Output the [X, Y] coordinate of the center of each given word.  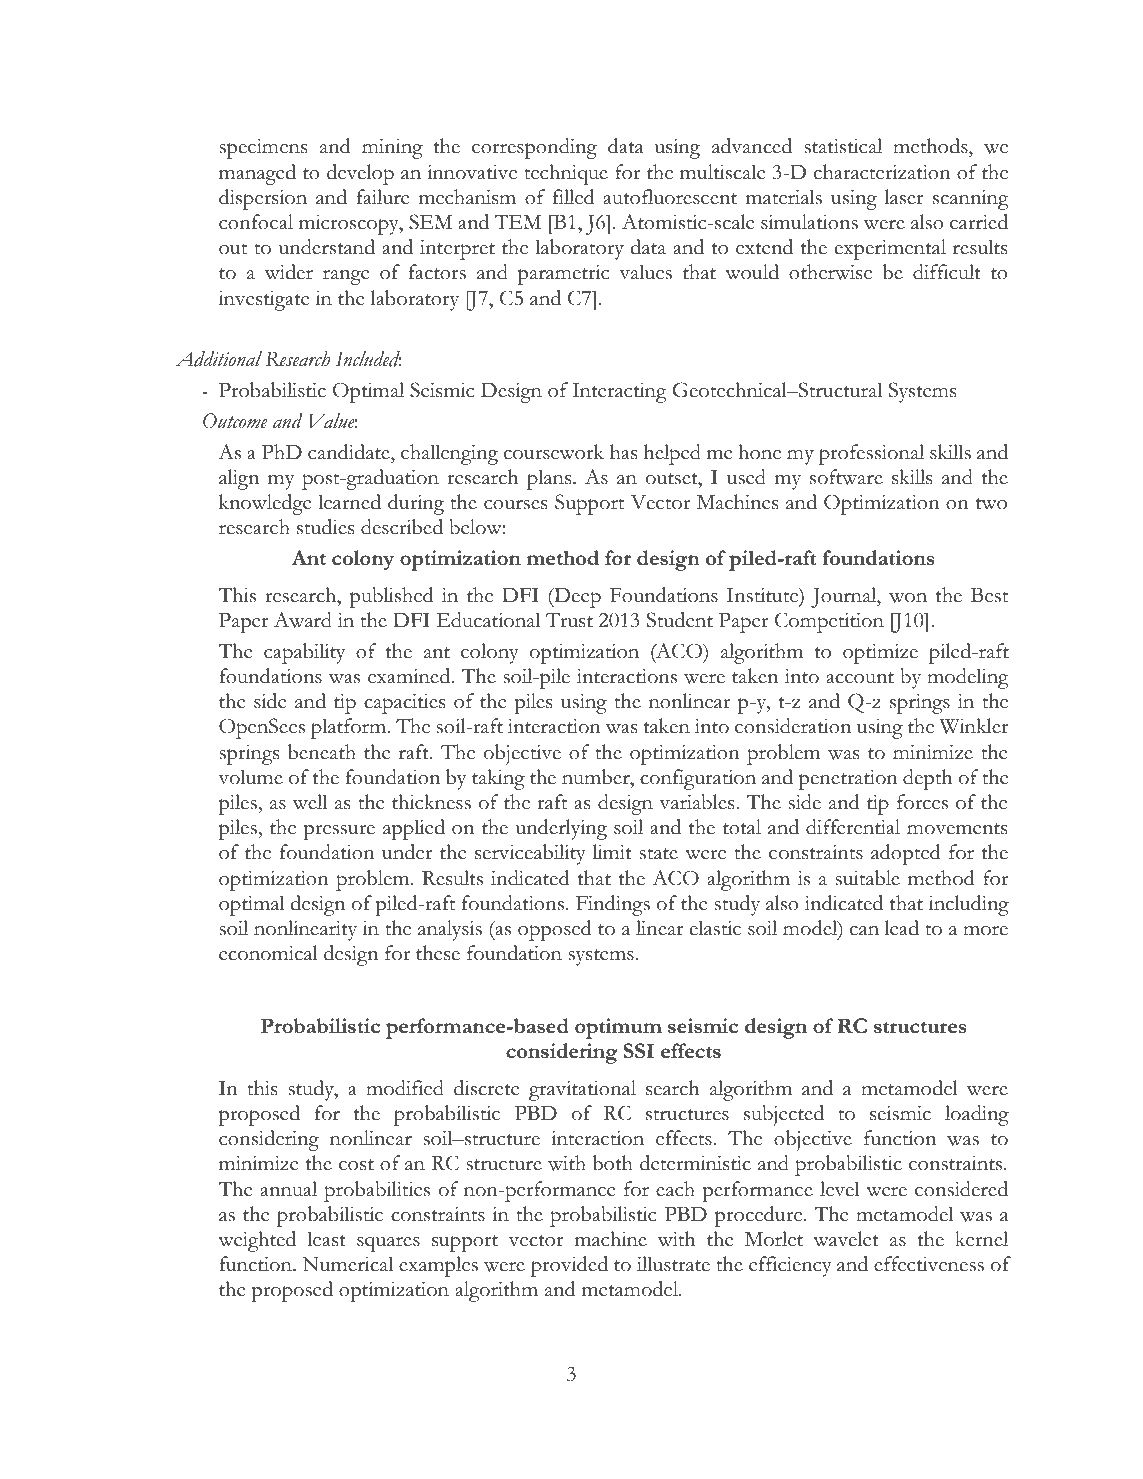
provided [569, 1266]
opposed [554, 930]
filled [573, 197]
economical [268, 953]
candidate [350, 452]
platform [350, 728]
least [326, 1239]
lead [902, 928]
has [623, 452]
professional [871, 454]
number [597, 777]
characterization [882, 172]
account [860, 678]
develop [360, 174]
